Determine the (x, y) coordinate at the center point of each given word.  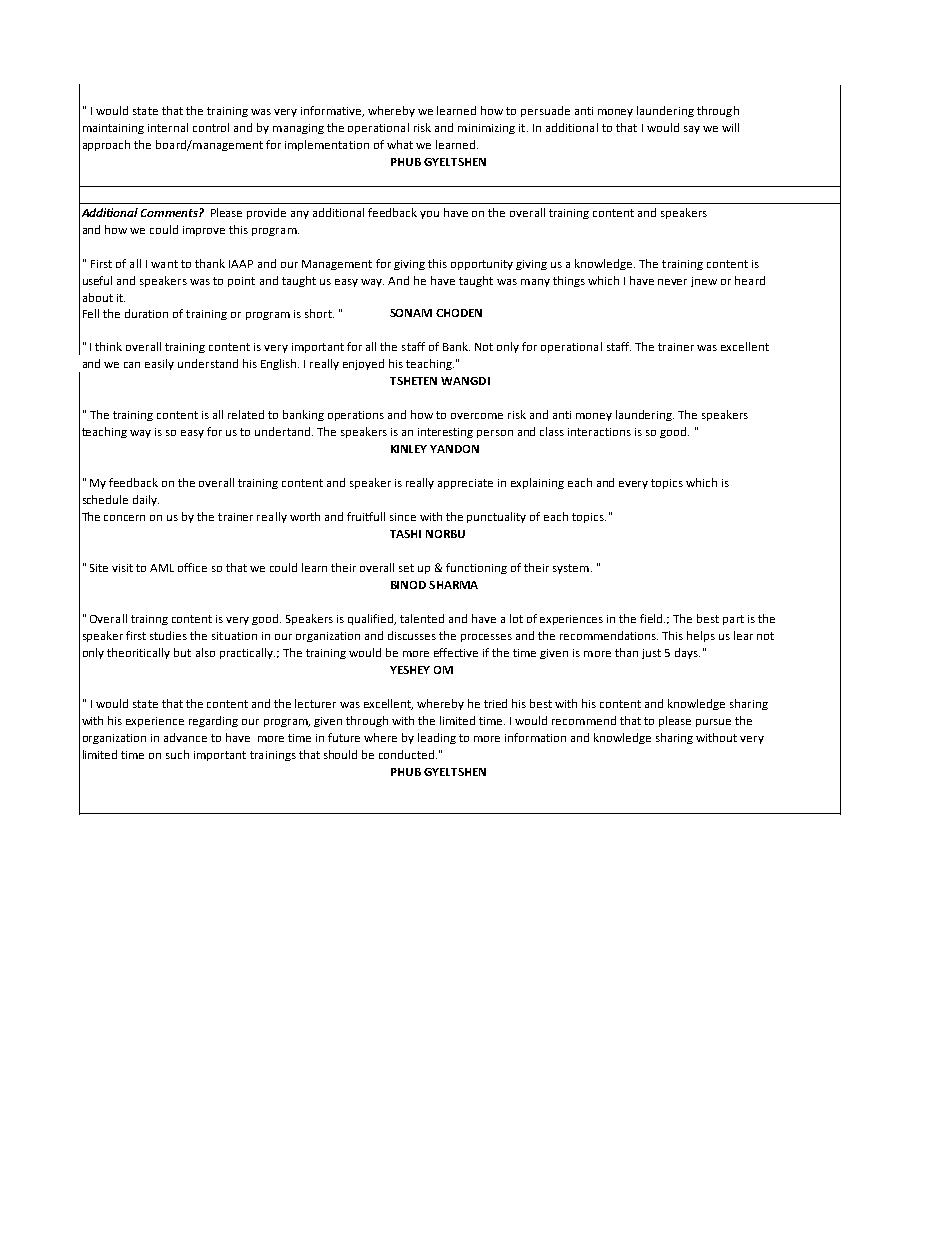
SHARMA (453, 585)
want (164, 264)
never (672, 282)
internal (168, 127)
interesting (445, 433)
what (400, 144)
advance (185, 737)
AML (162, 568)
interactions (599, 432)
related (246, 414)
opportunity (482, 265)
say (692, 130)
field (652, 618)
